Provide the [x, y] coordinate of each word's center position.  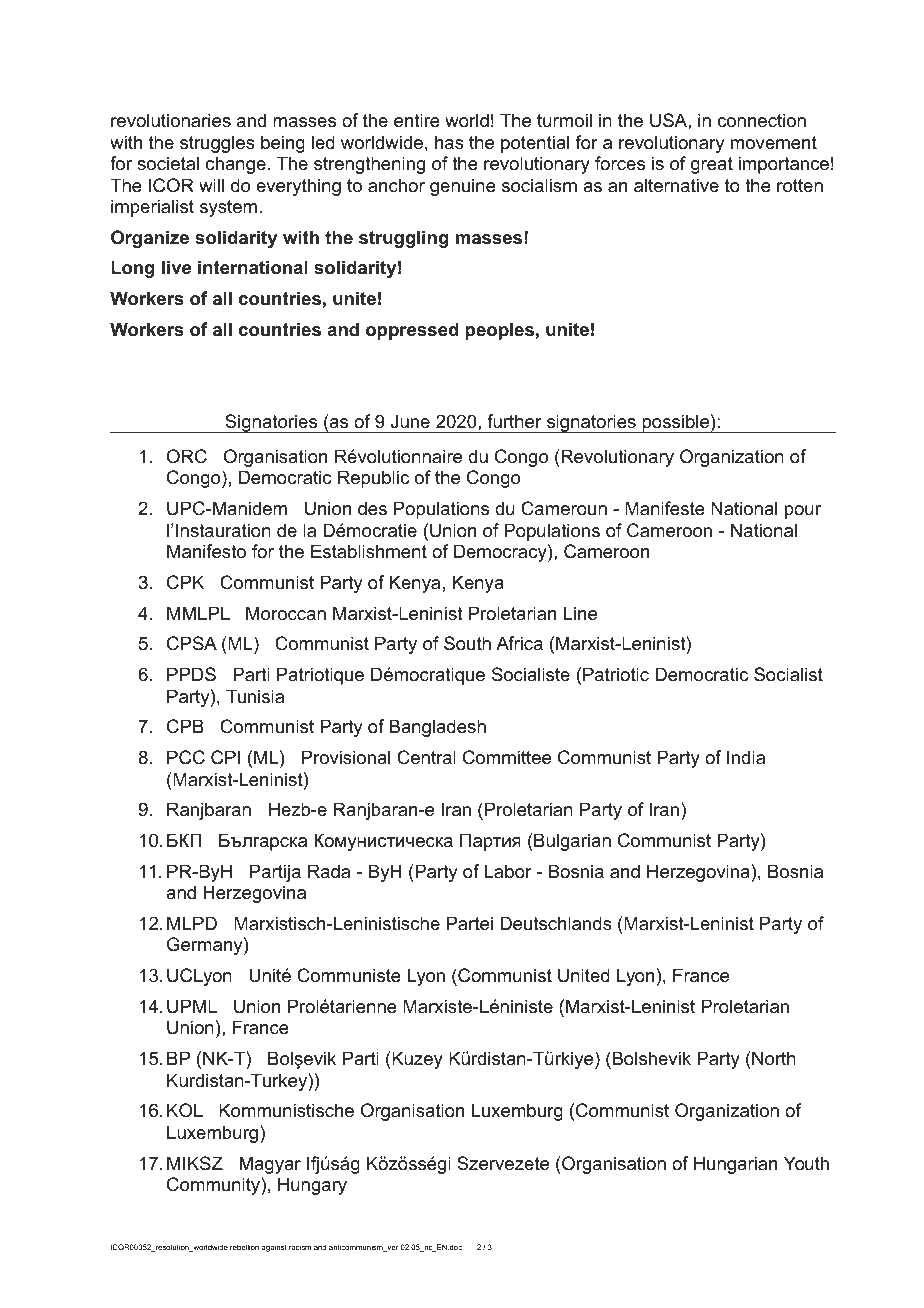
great [712, 165]
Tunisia [255, 696]
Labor [508, 871]
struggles [217, 144]
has [449, 142]
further [514, 421]
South [467, 643]
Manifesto [206, 551]
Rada [329, 871]
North [773, 1058]
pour [803, 512]
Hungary [312, 1186]
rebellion [244, 1247]
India [746, 757]
